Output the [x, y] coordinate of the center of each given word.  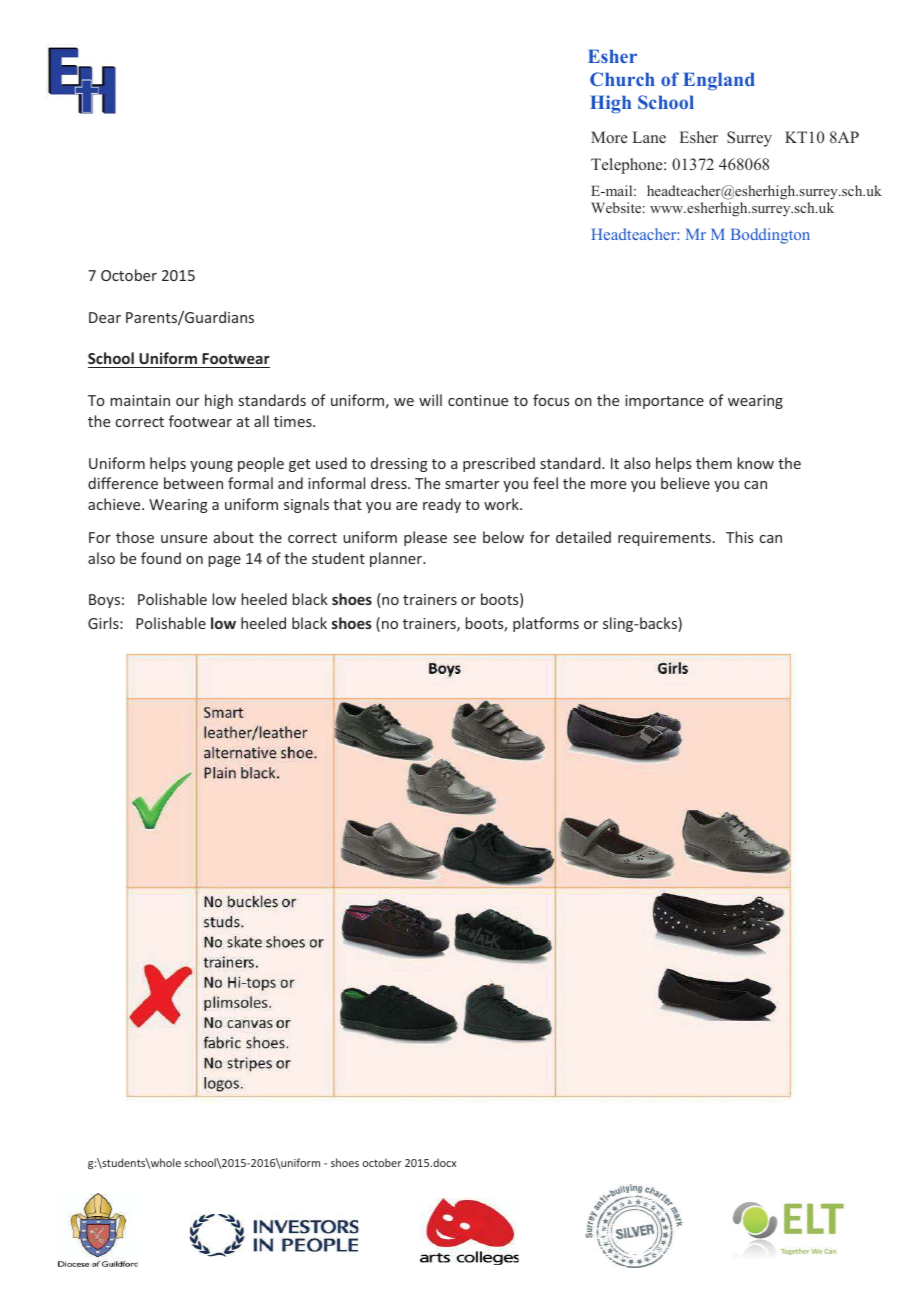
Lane [649, 137]
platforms [546, 624]
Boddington [770, 236]
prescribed [499, 464]
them [714, 463]
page [224, 561]
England [719, 81]
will [430, 400]
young [211, 466]
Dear [105, 317]
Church [622, 79]
